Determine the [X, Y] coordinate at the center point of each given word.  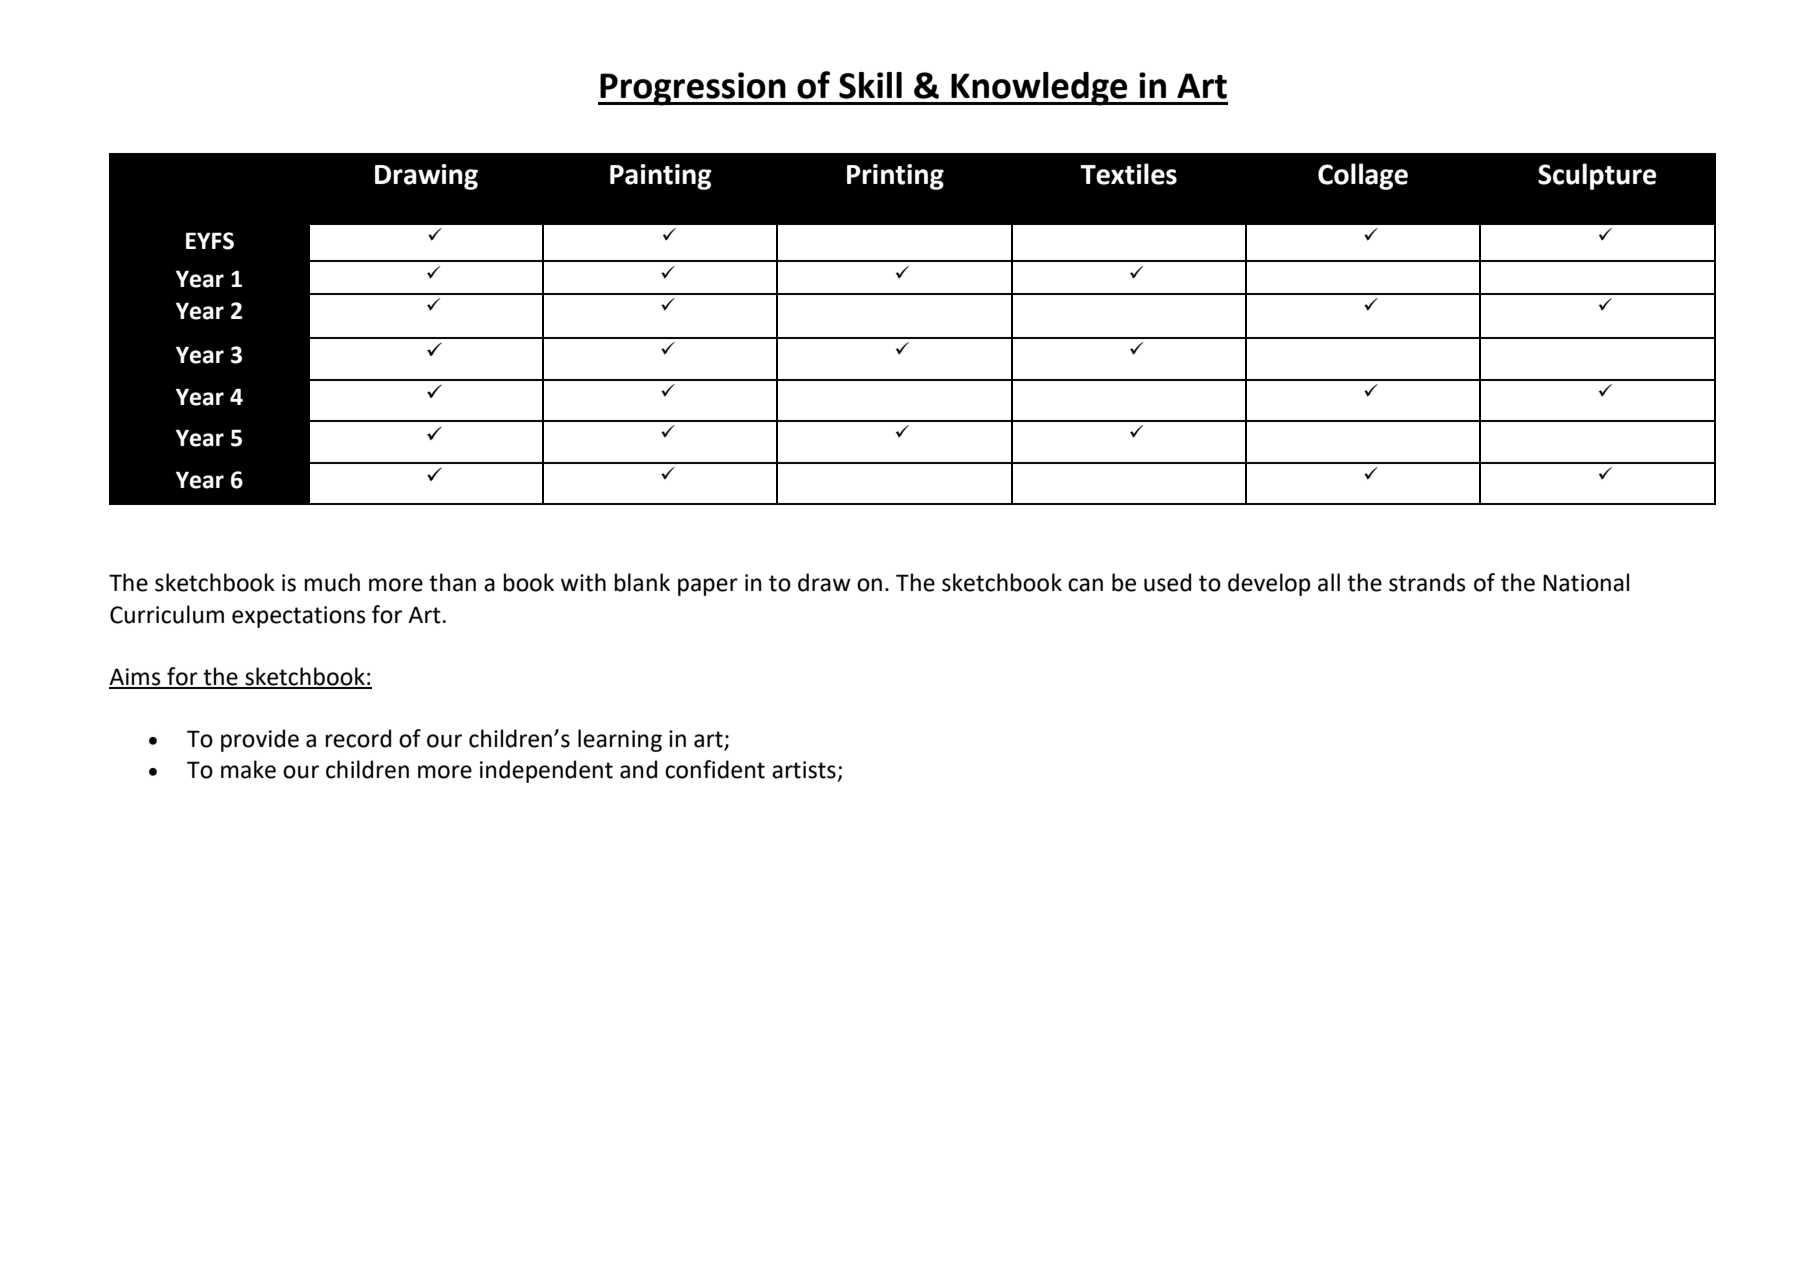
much [332, 582]
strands [1427, 582]
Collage [1363, 176]
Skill [870, 85]
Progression [693, 89]
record [358, 738]
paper [708, 587]
